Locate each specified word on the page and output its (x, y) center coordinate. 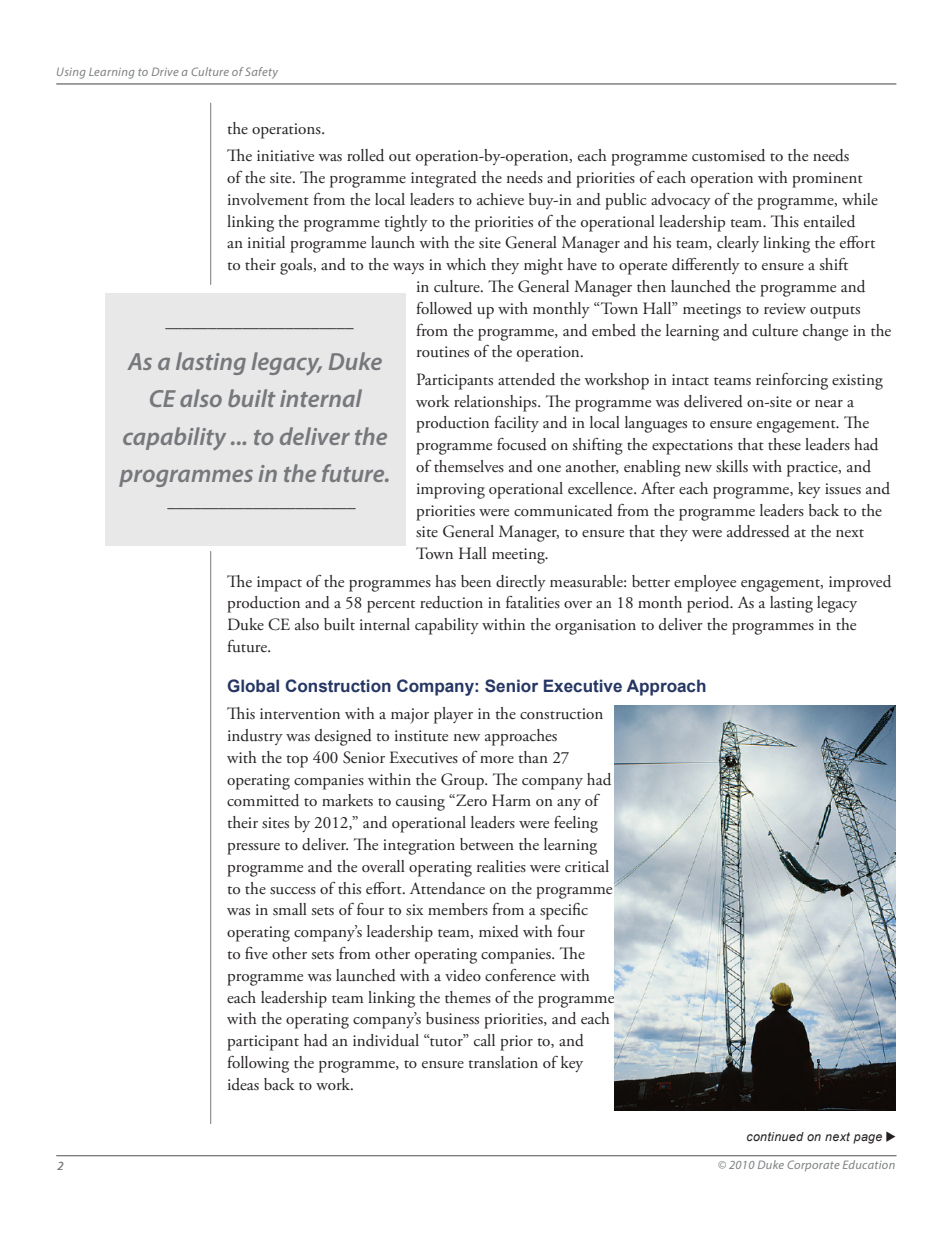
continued (775, 1136)
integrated (444, 179)
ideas (243, 1084)
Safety (261, 73)
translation (503, 1062)
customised (728, 155)
